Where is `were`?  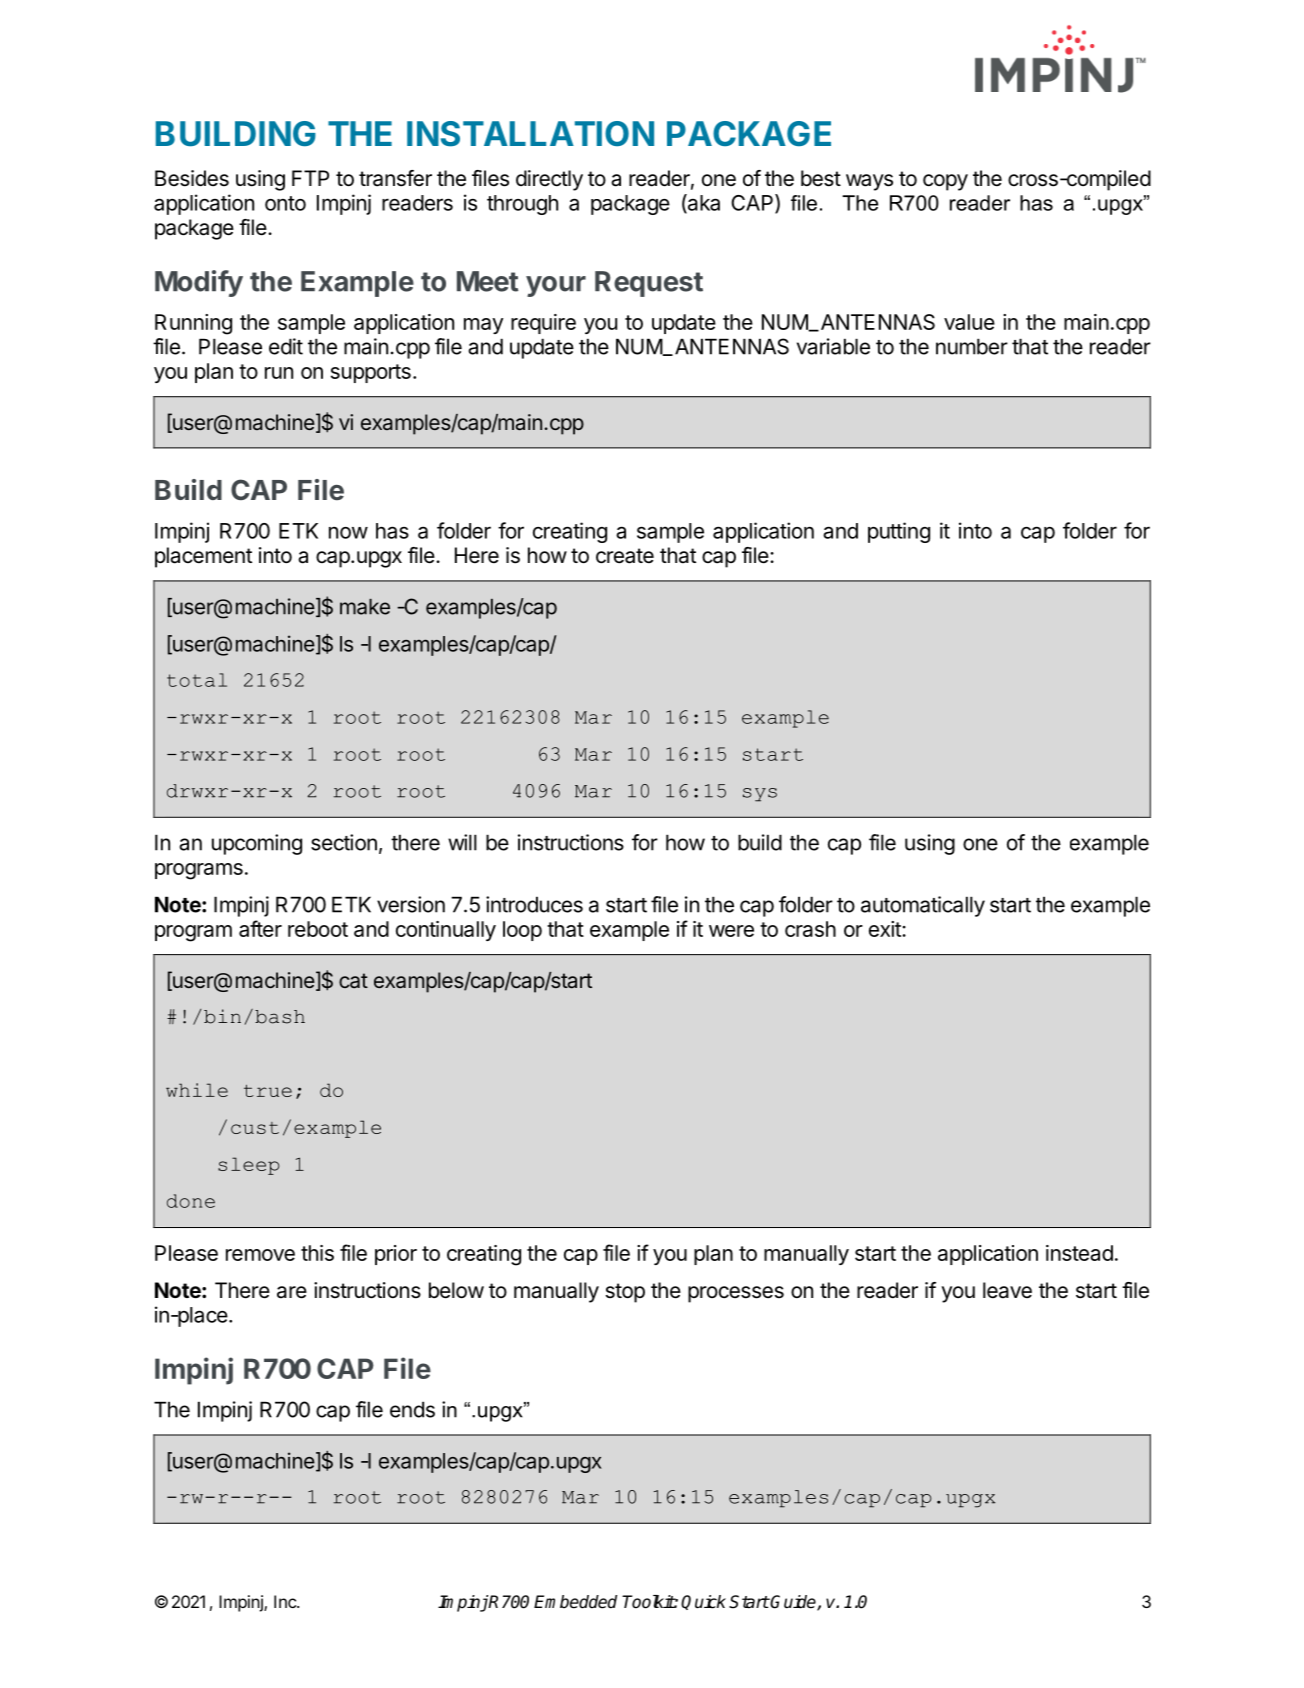
were is located at coordinates (731, 931).
